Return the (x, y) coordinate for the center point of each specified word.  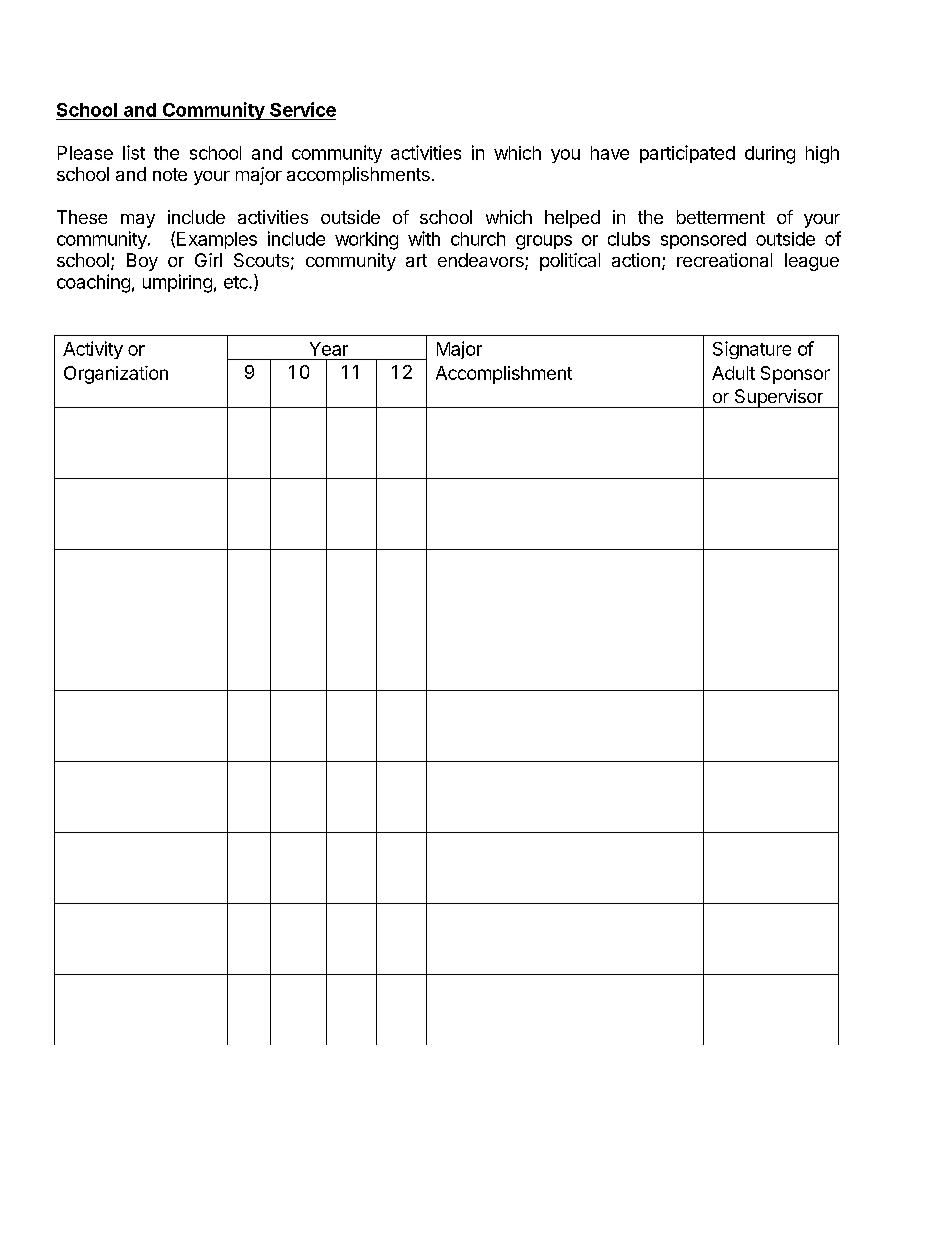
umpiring (177, 283)
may (138, 221)
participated (687, 154)
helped (572, 219)
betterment (721, 217)
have (610, 153)
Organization (116, 375)
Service (303, 109)
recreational (724, 260)
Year (329, 349)
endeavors (482, 261)
